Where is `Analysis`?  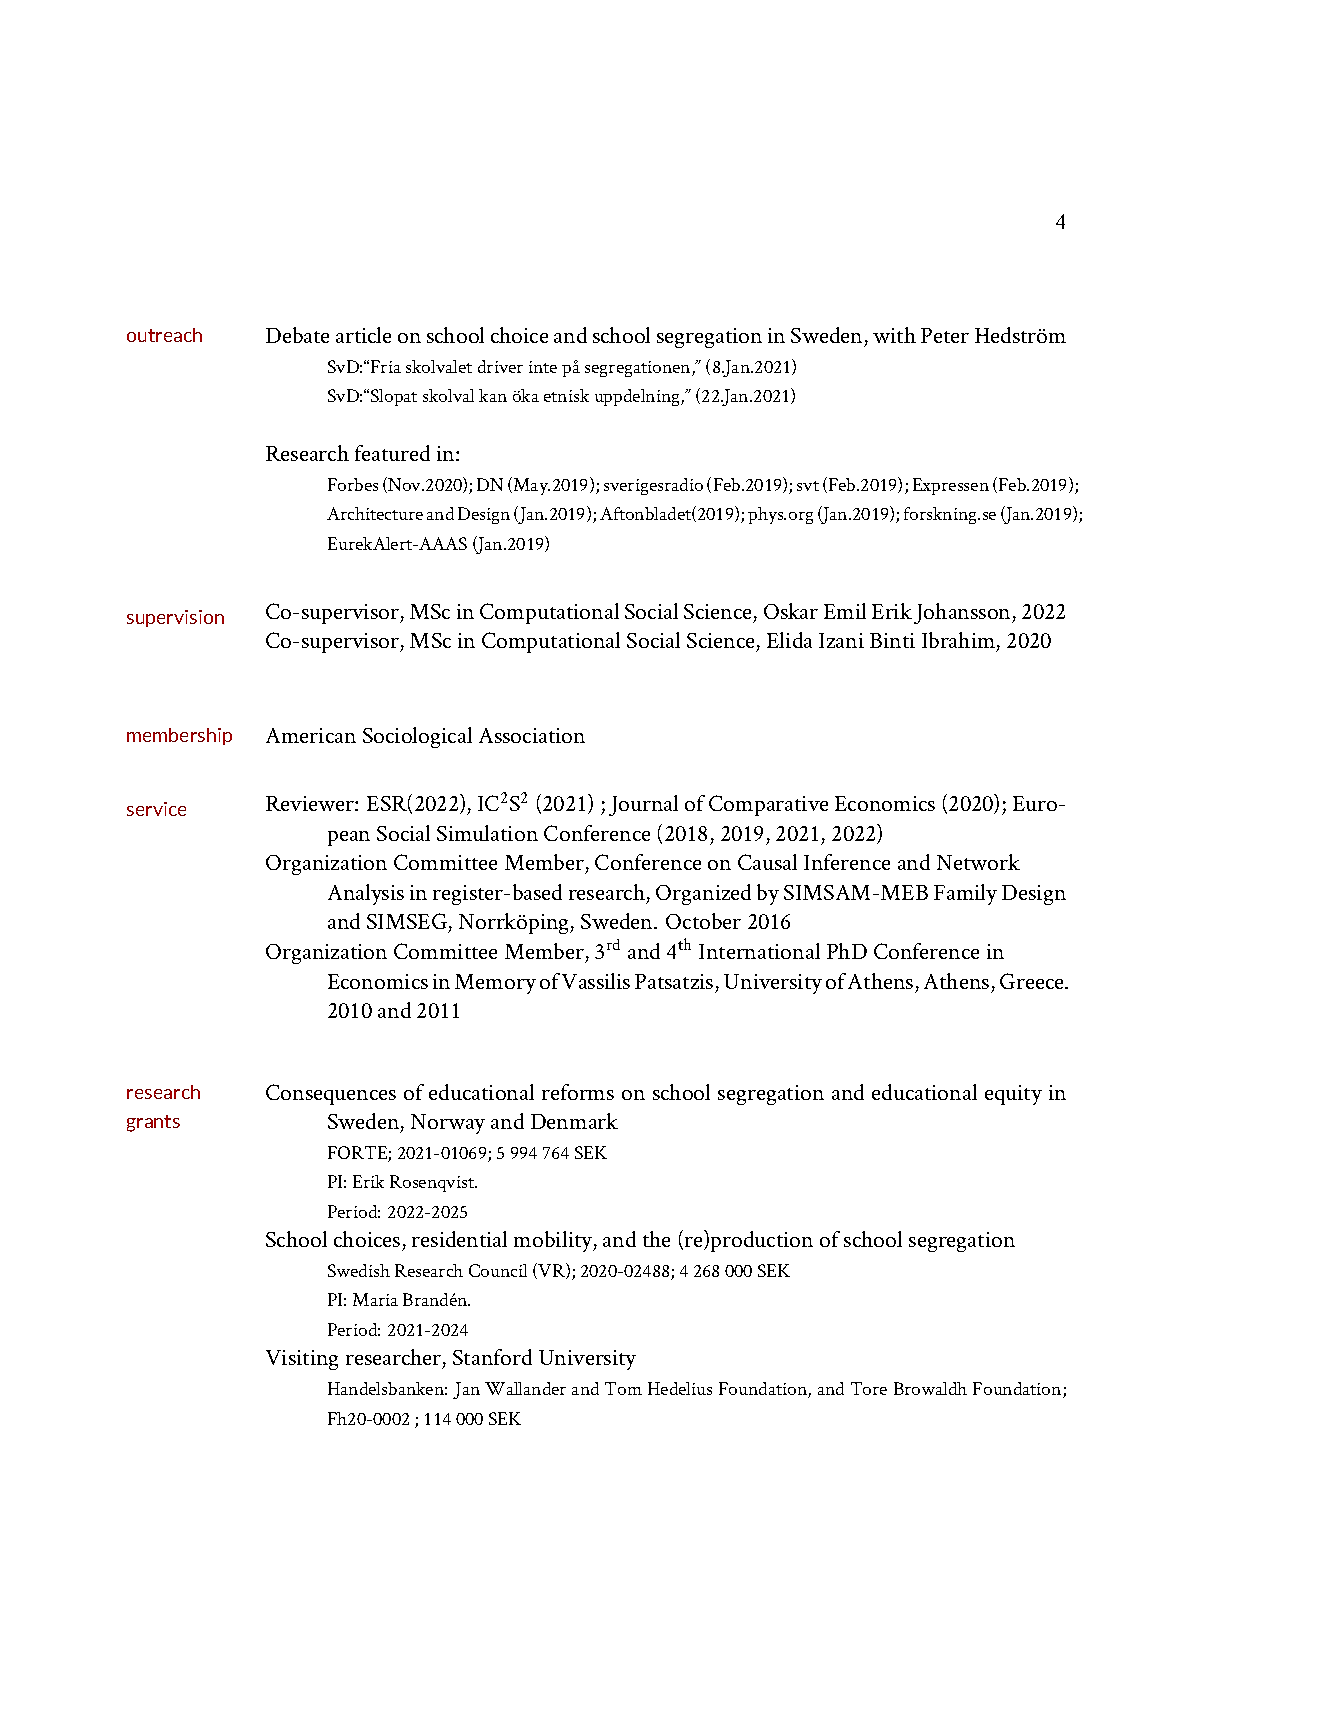 Analysis is located at coordinates (366, 894).
